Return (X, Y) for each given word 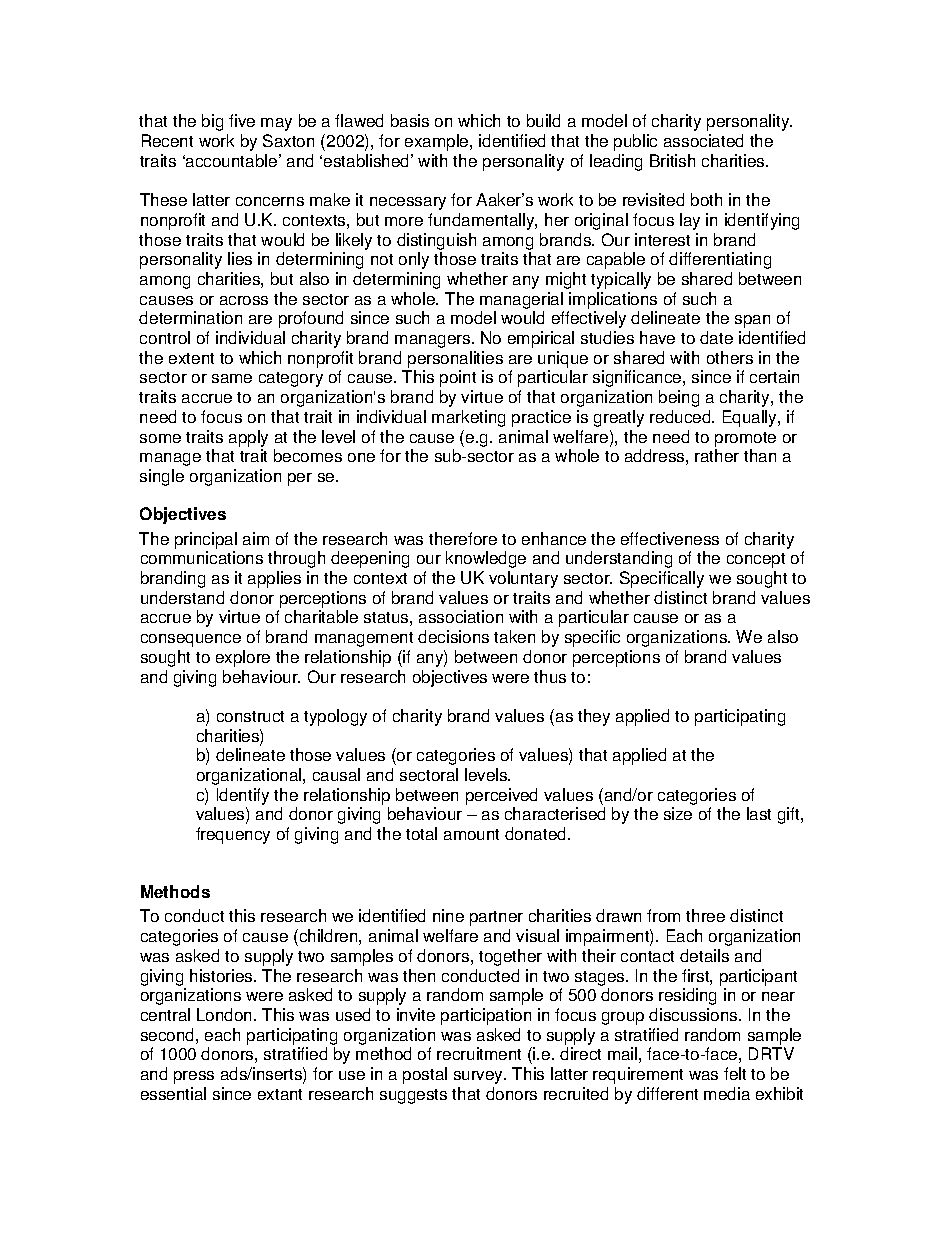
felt (735, 1073)
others (730, 357)
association (461, 616)
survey (480, 1077)
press (194, 1077)
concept (756, 560)
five (242, 120)
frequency (233, 835)
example (438, 142)
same (232, 378)
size (678, 813)
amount (471, 834)
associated (703, 140)
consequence (191, 640)
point (458, 378)
